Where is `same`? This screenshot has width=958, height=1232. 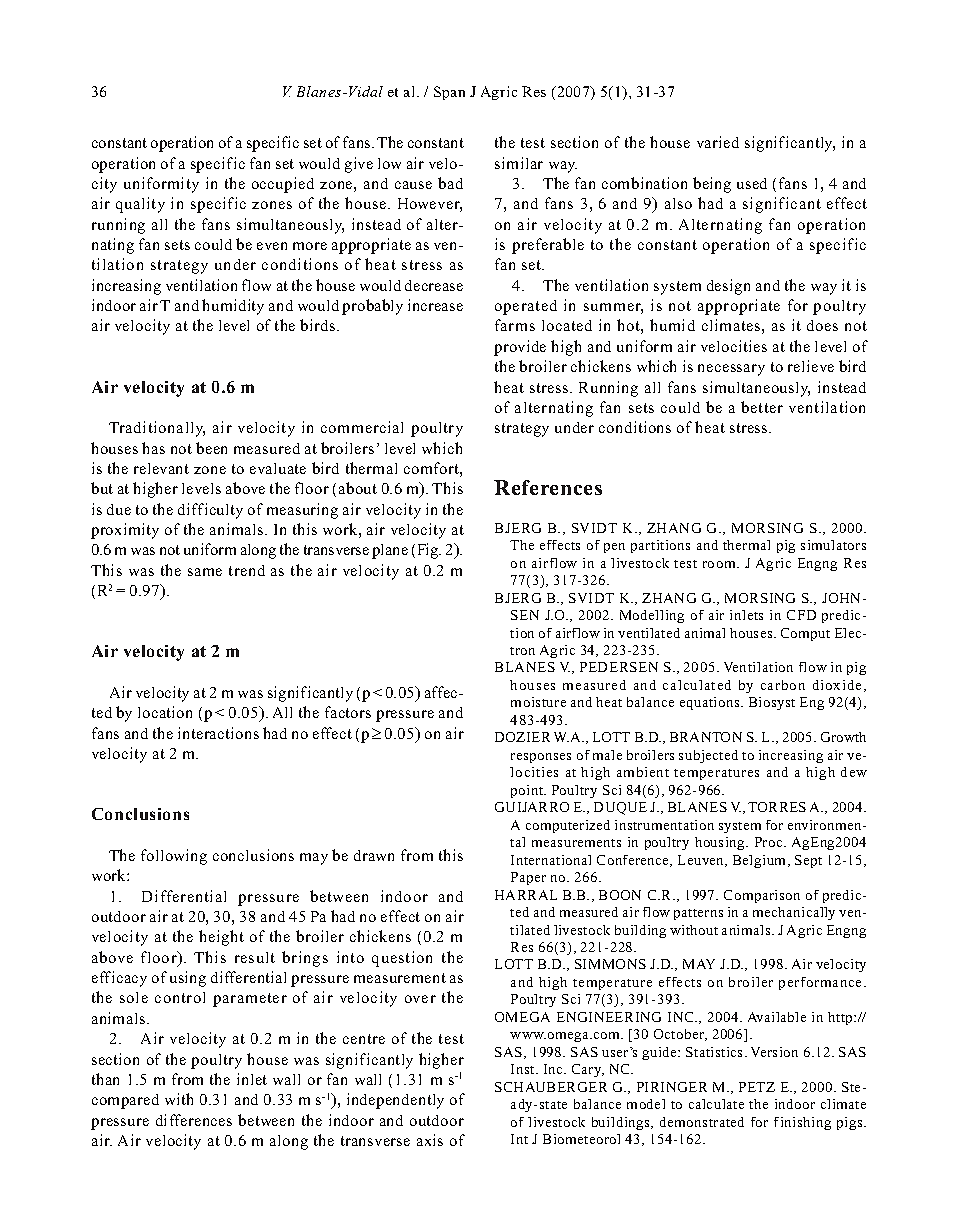 same is located at coordinates (205, 572).
